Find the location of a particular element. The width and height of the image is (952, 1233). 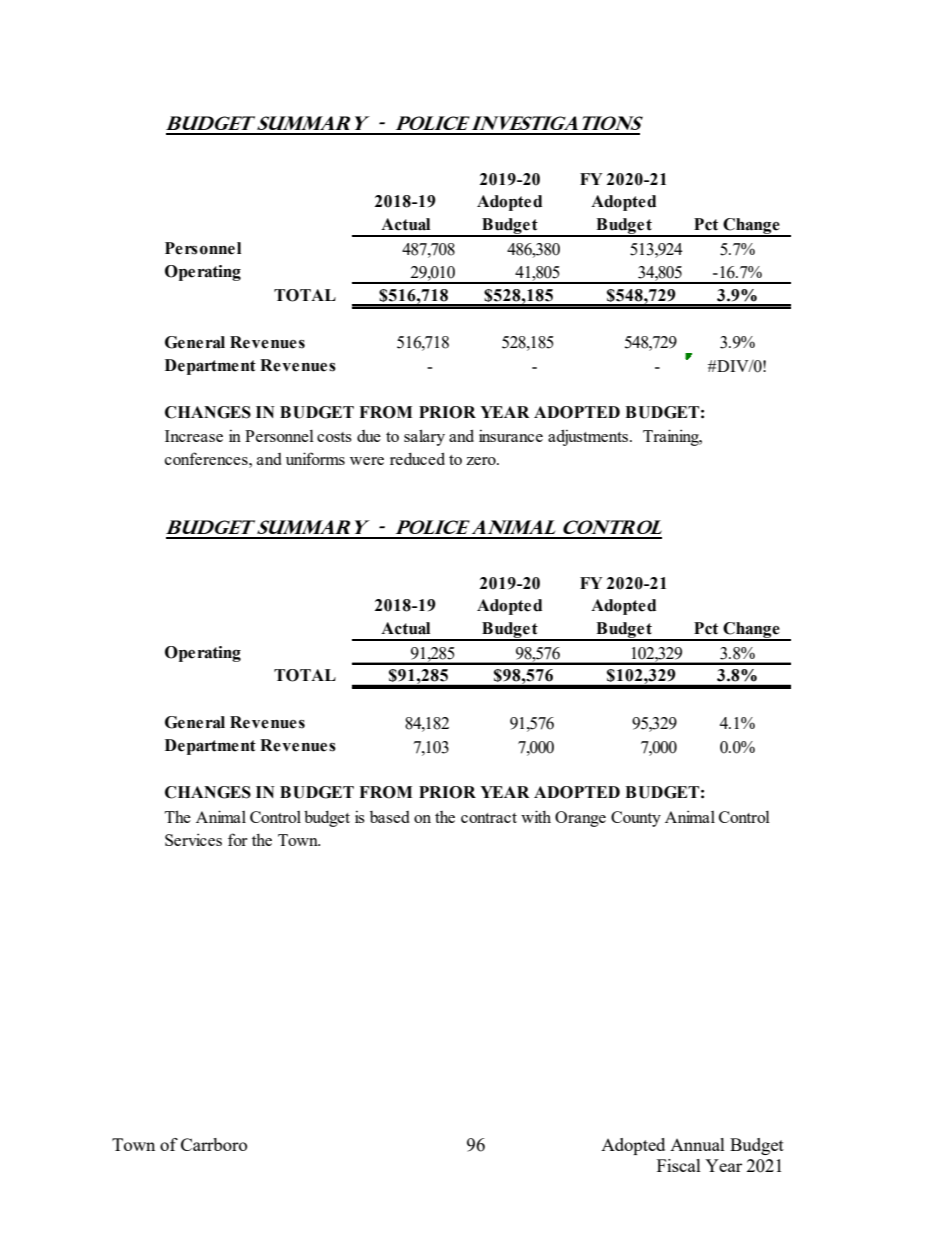

Services is located at coordinates (193, 839).
